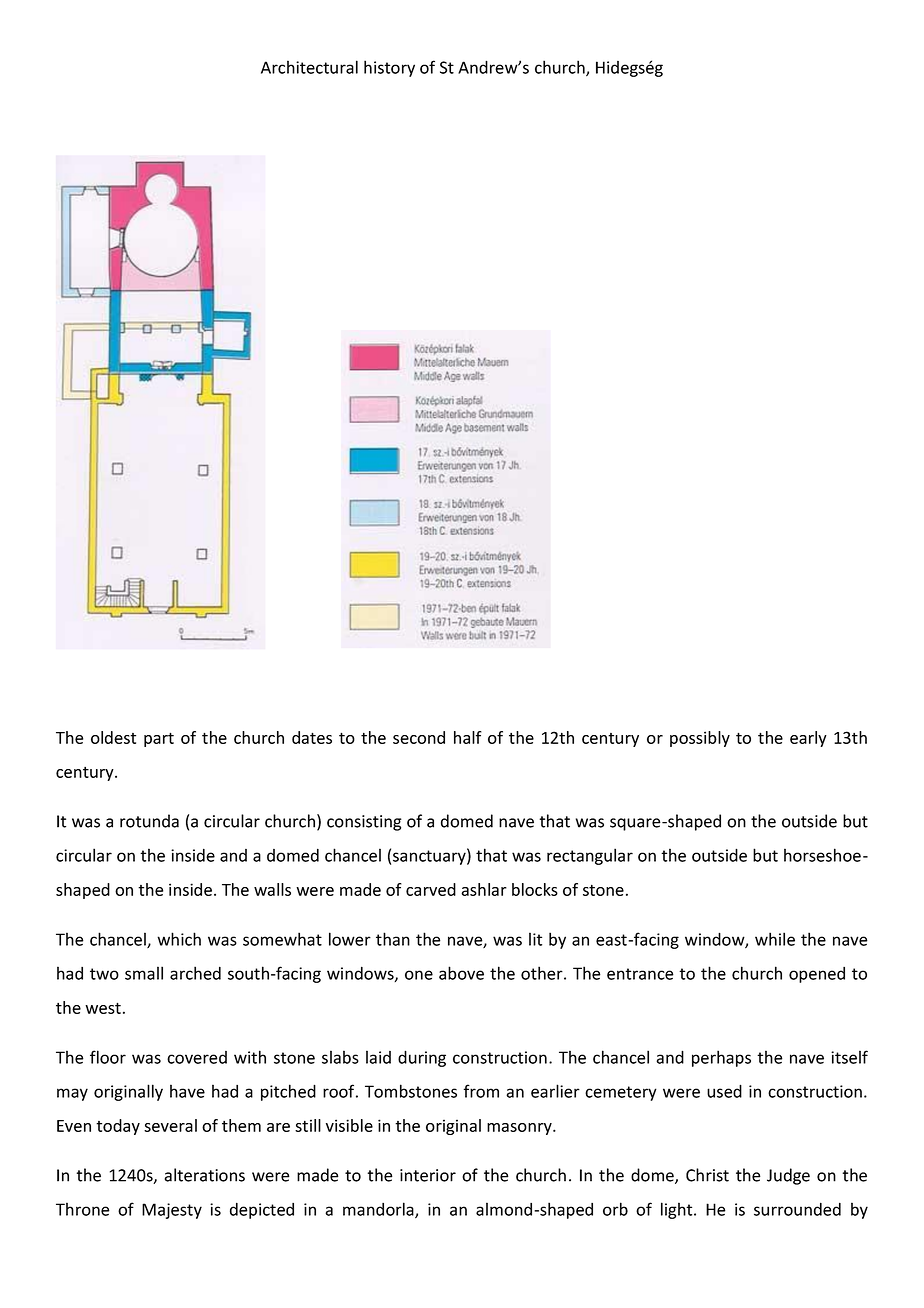 The width and height of the screenshot is (924, 1308). Describe the element at coordinates (808, 739) in the screenshot. I see `early` at that location.
